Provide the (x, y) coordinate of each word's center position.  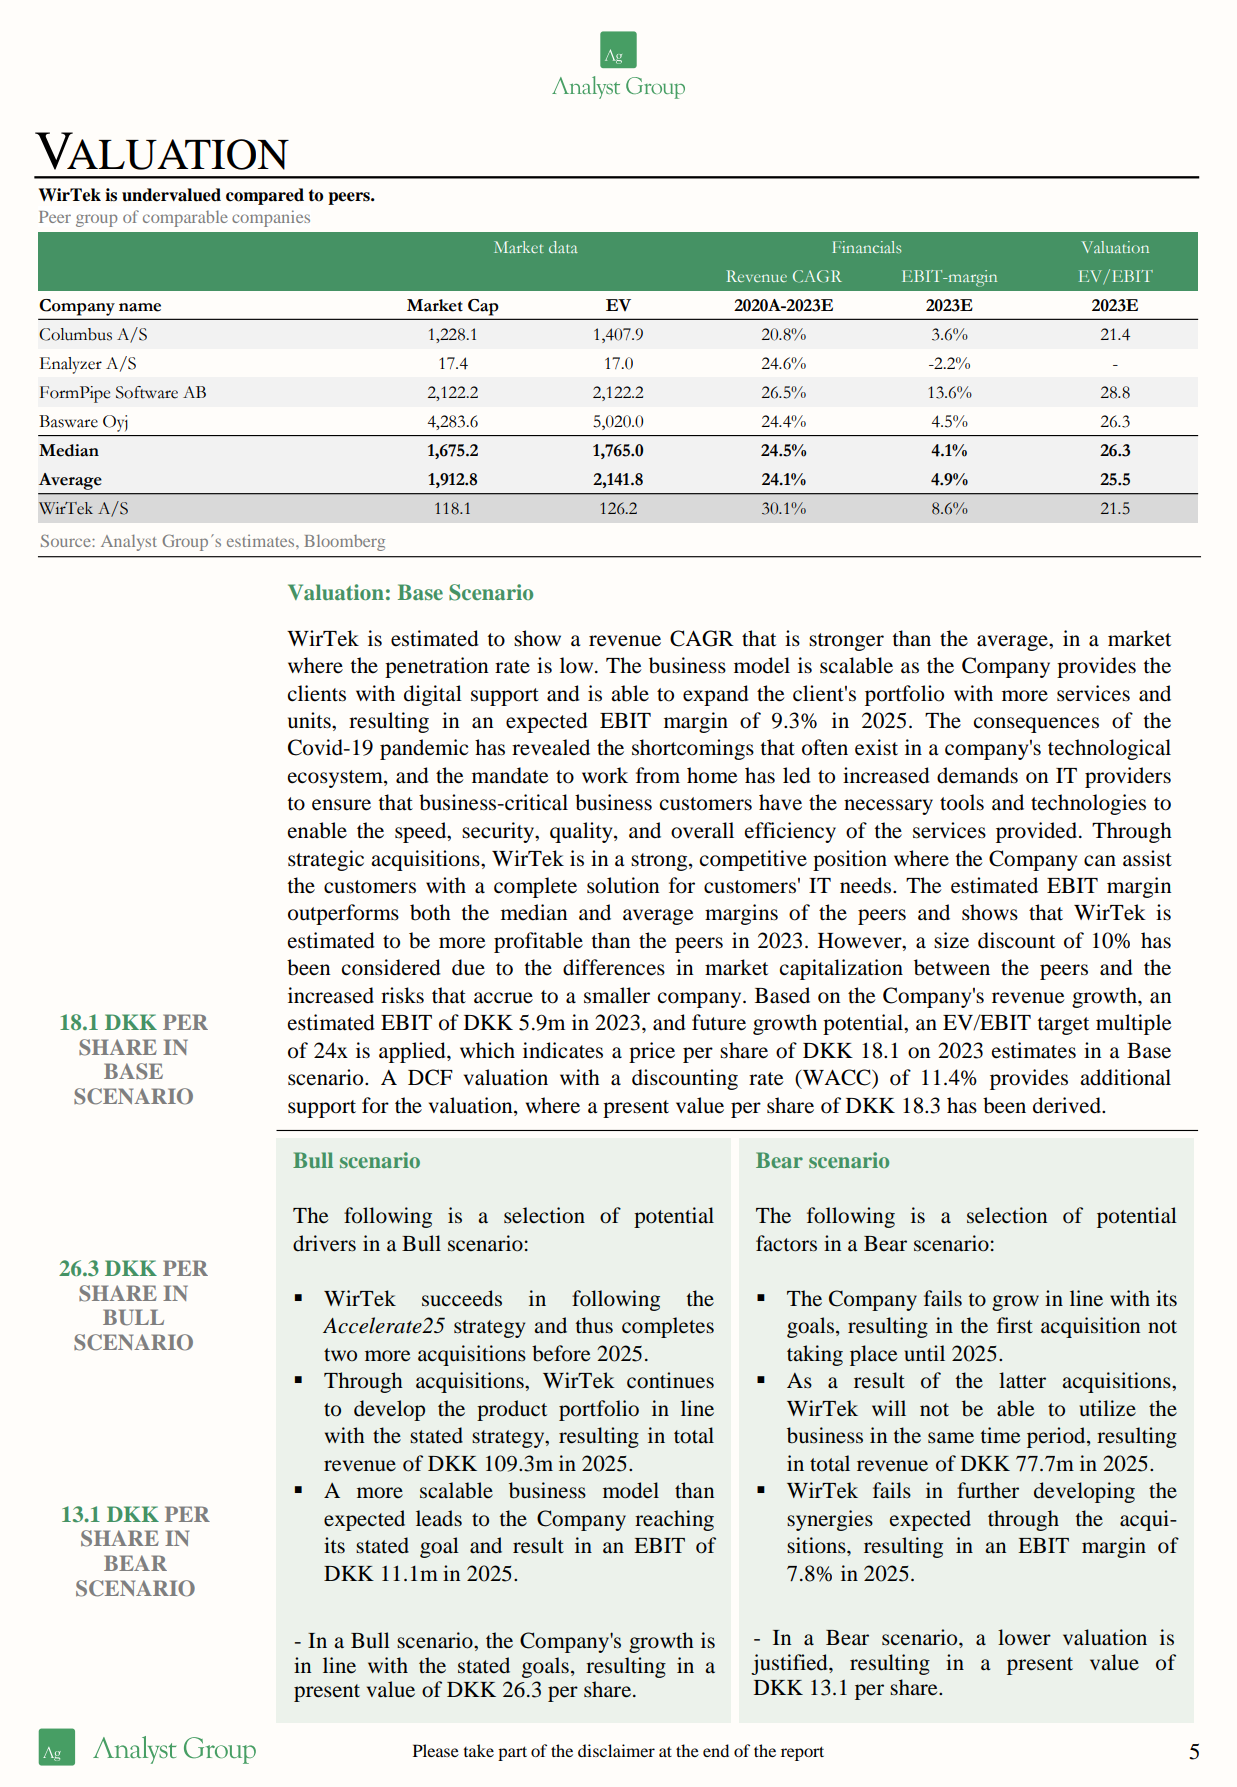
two (340, 1355)
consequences (1036, 725)
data (563, 247)
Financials (866, 247)
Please (436, 1750)
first (1015, 1325)
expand (716, 695)
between (952, 967)
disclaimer (616, 1750)
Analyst (129, 542)
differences (614, 967)
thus (594, 1325)
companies (271, 218)
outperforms (343, 914)
